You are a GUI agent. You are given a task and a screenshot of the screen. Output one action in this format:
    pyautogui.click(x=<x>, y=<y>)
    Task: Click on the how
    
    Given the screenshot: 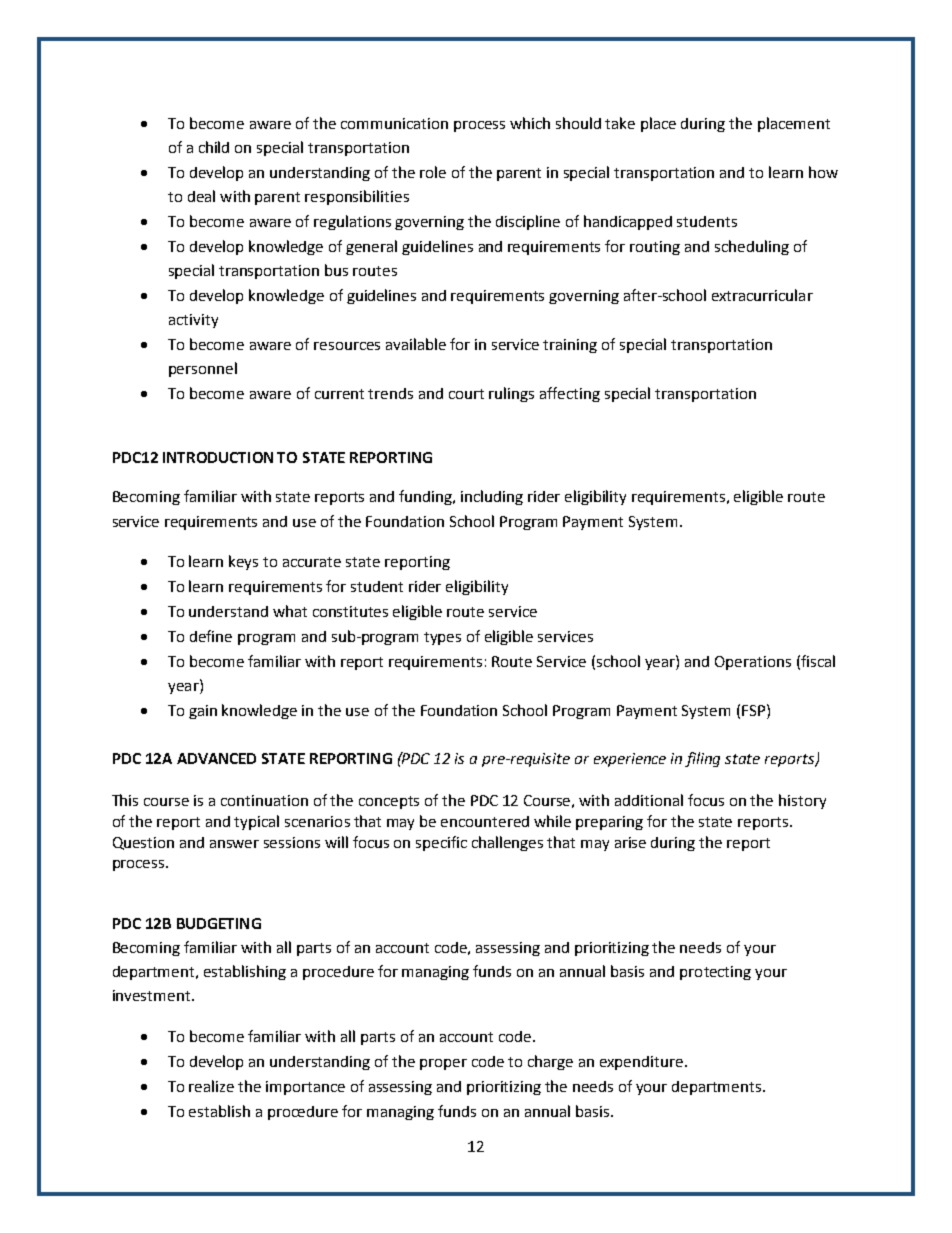 What is the action you would take?
    pyautogui.click(x=823, y=172)
